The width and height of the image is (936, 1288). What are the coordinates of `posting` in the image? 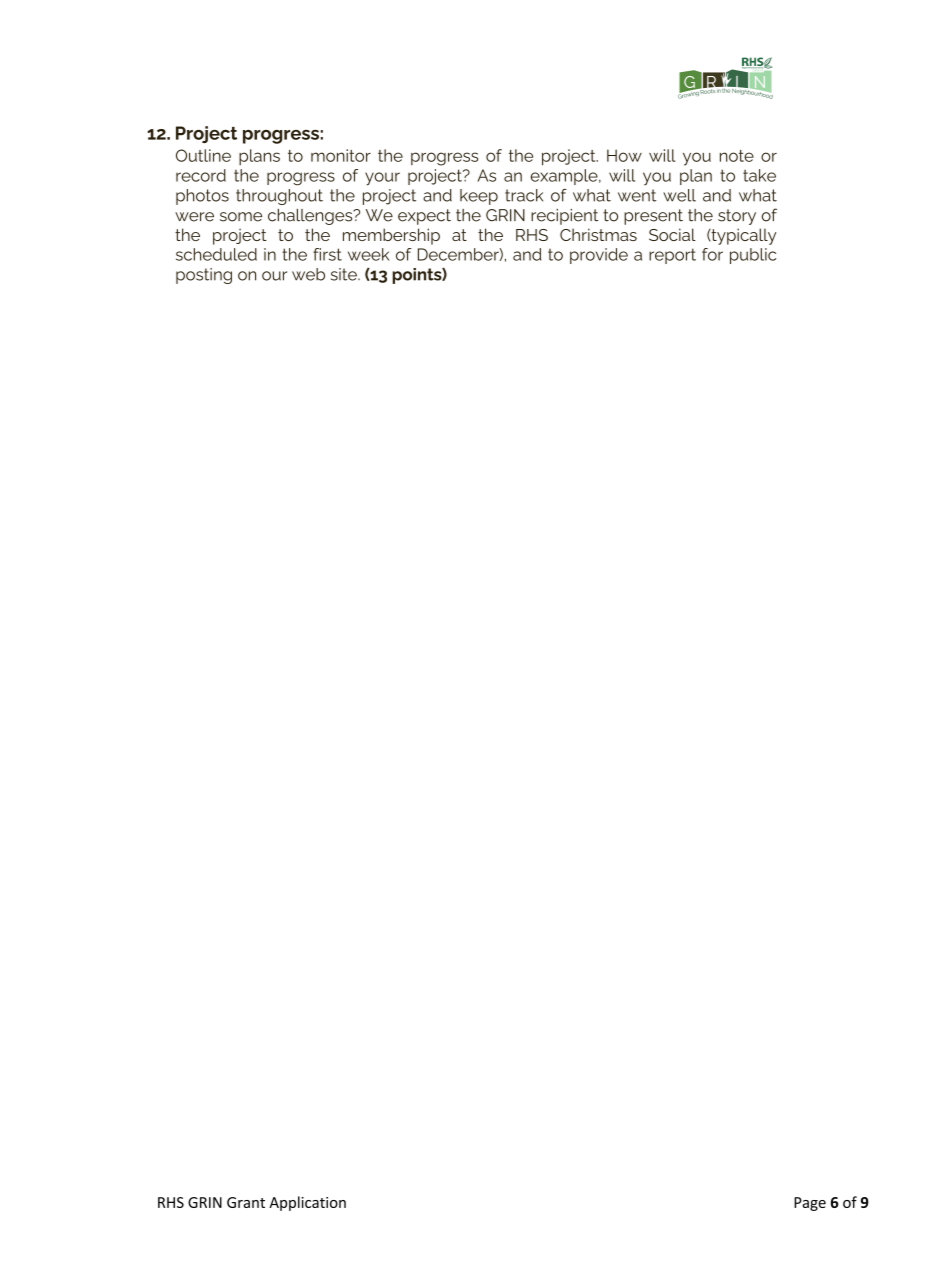 It's located at (204, 276).
